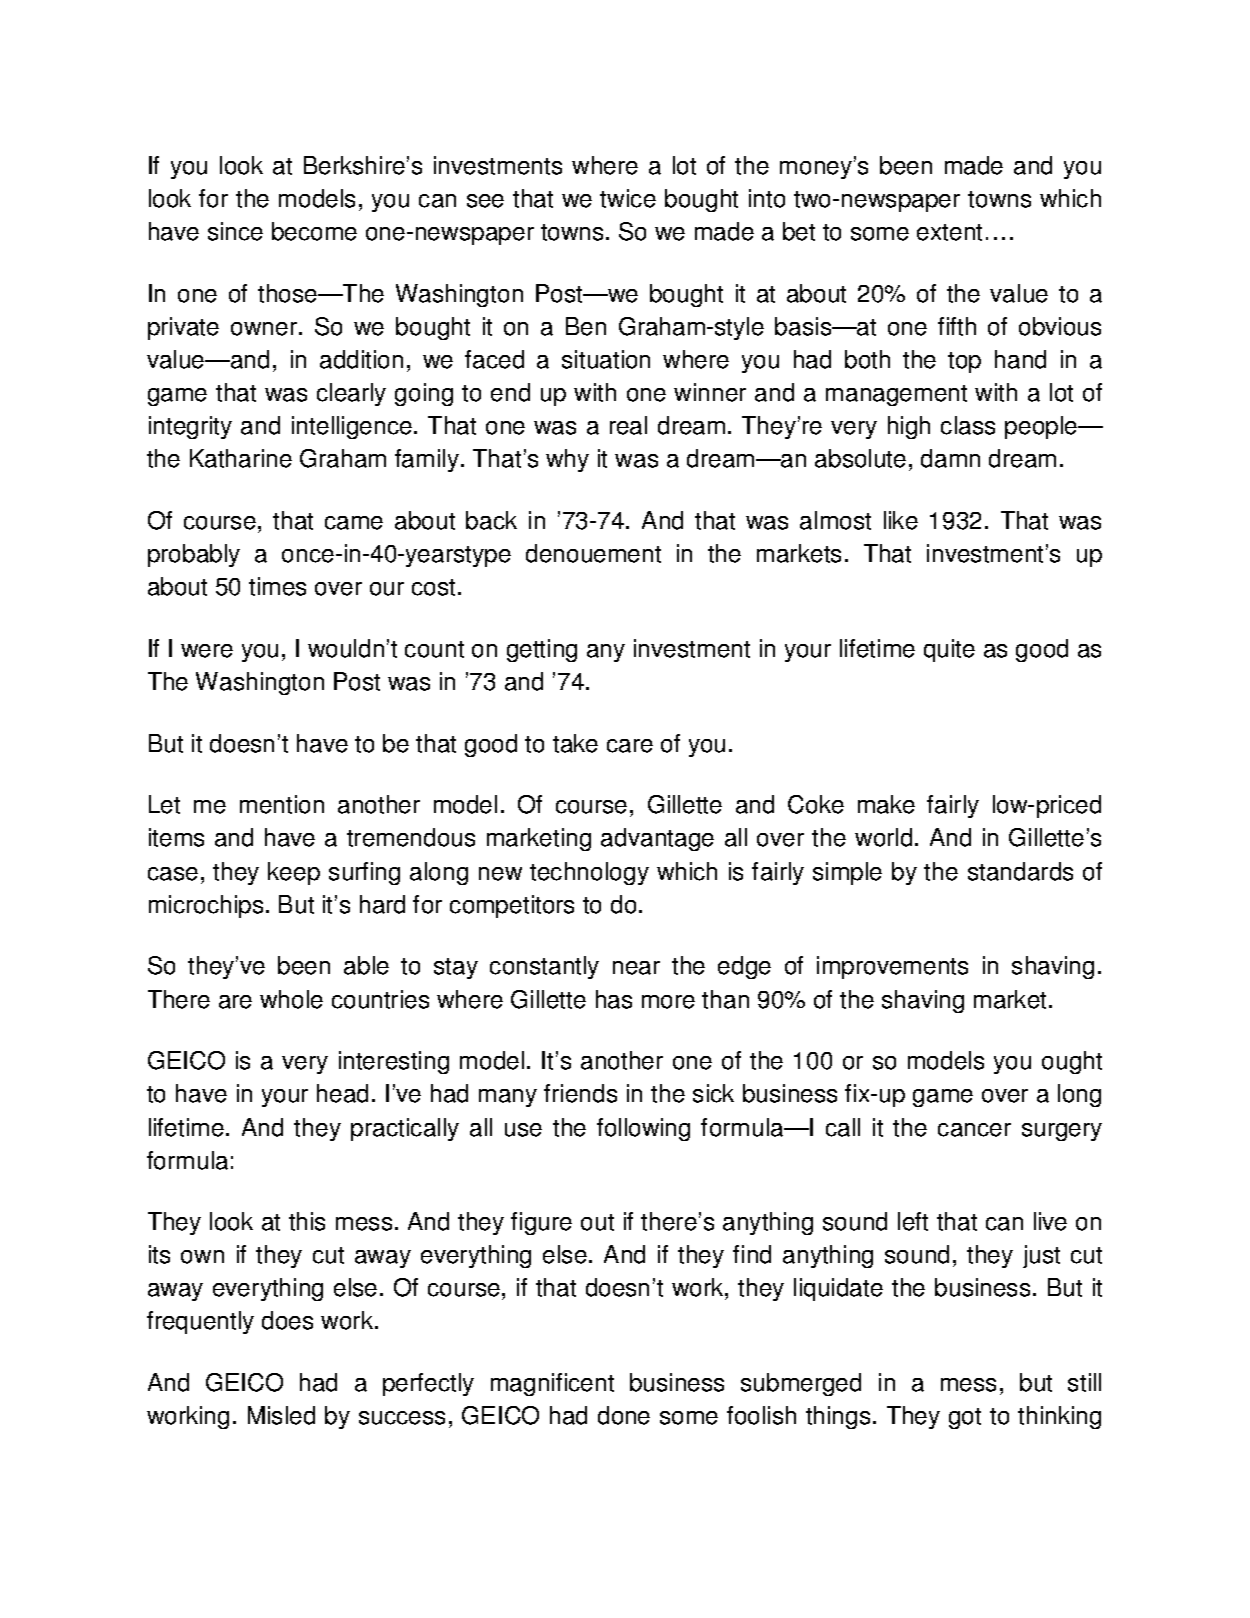 The width and height of the document is (1250, 1618). Describe the element at coordinates (628, 198) in the document. I see `twice` at that location.
